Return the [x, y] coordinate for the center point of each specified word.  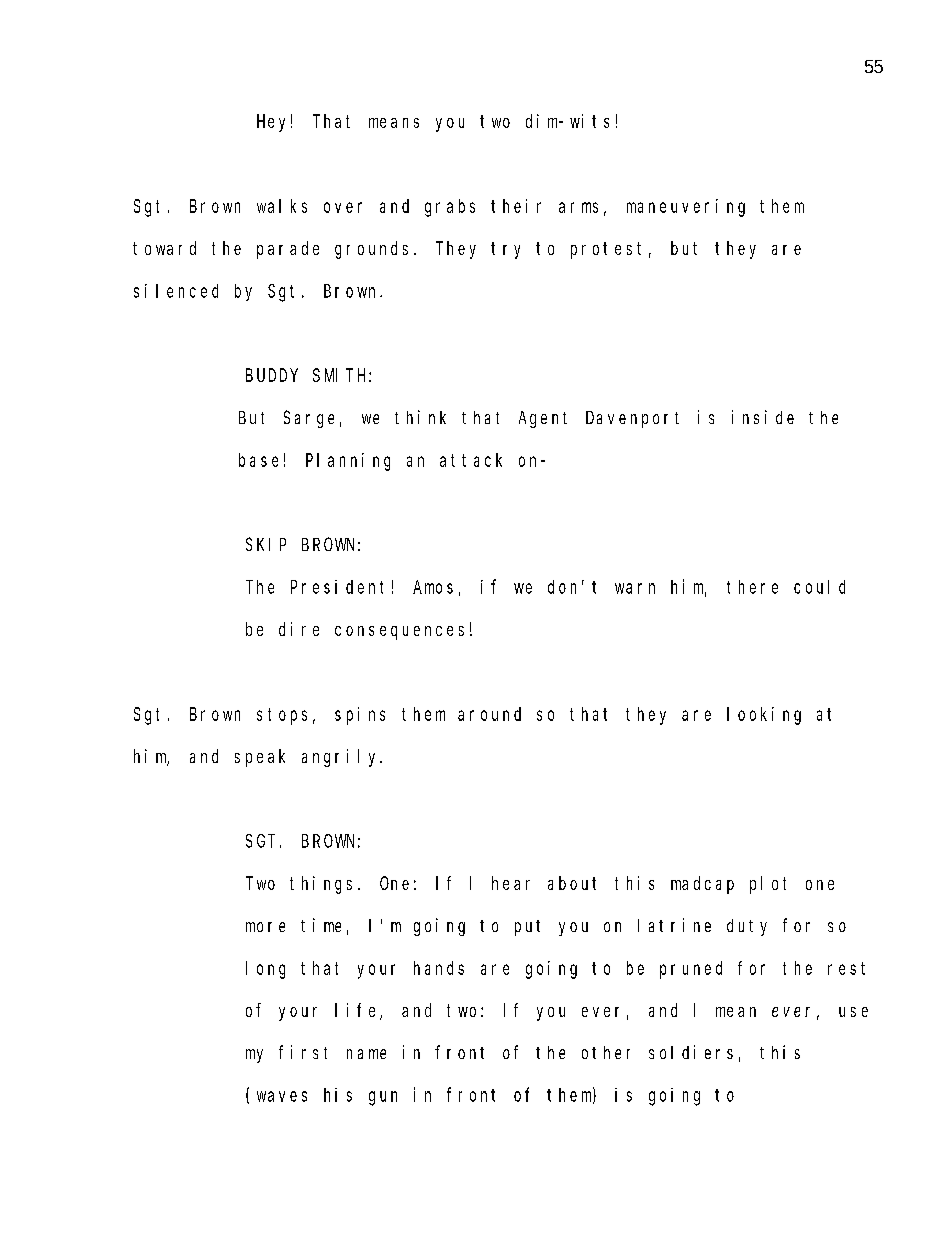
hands [439, 968]
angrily [342, 758]
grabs [450, 208]
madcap [702, 885]
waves [282, 1096]
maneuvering [686, 208]
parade [288, 250]
